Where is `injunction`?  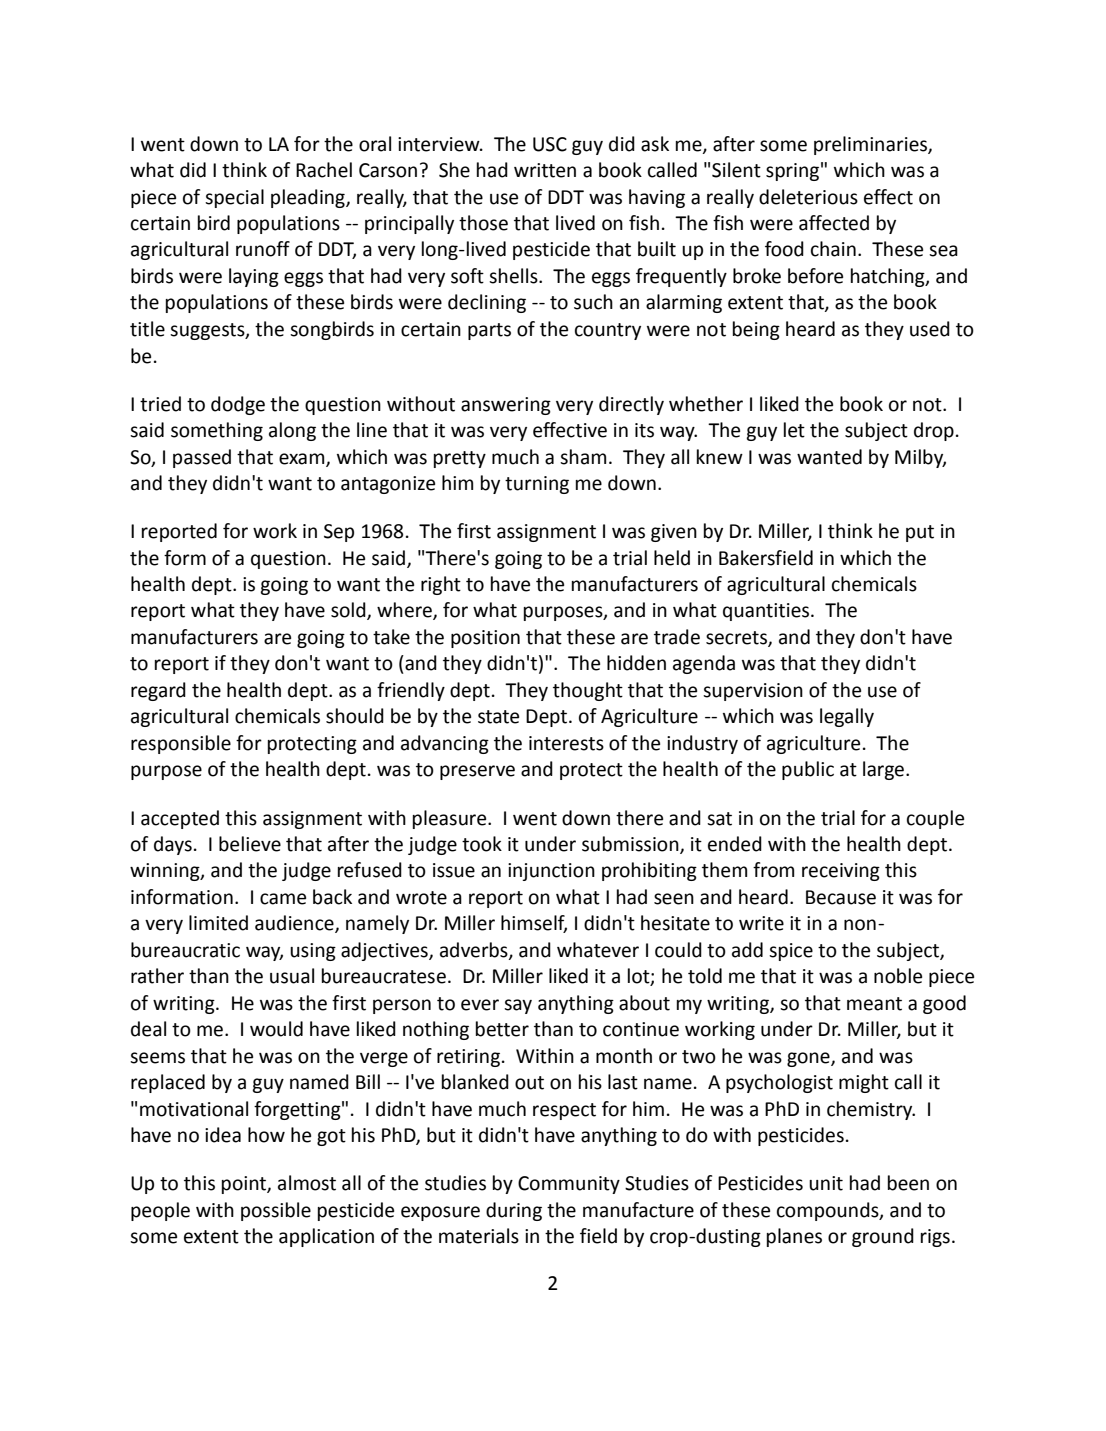 injunction is located at coordinates (551, 872).
